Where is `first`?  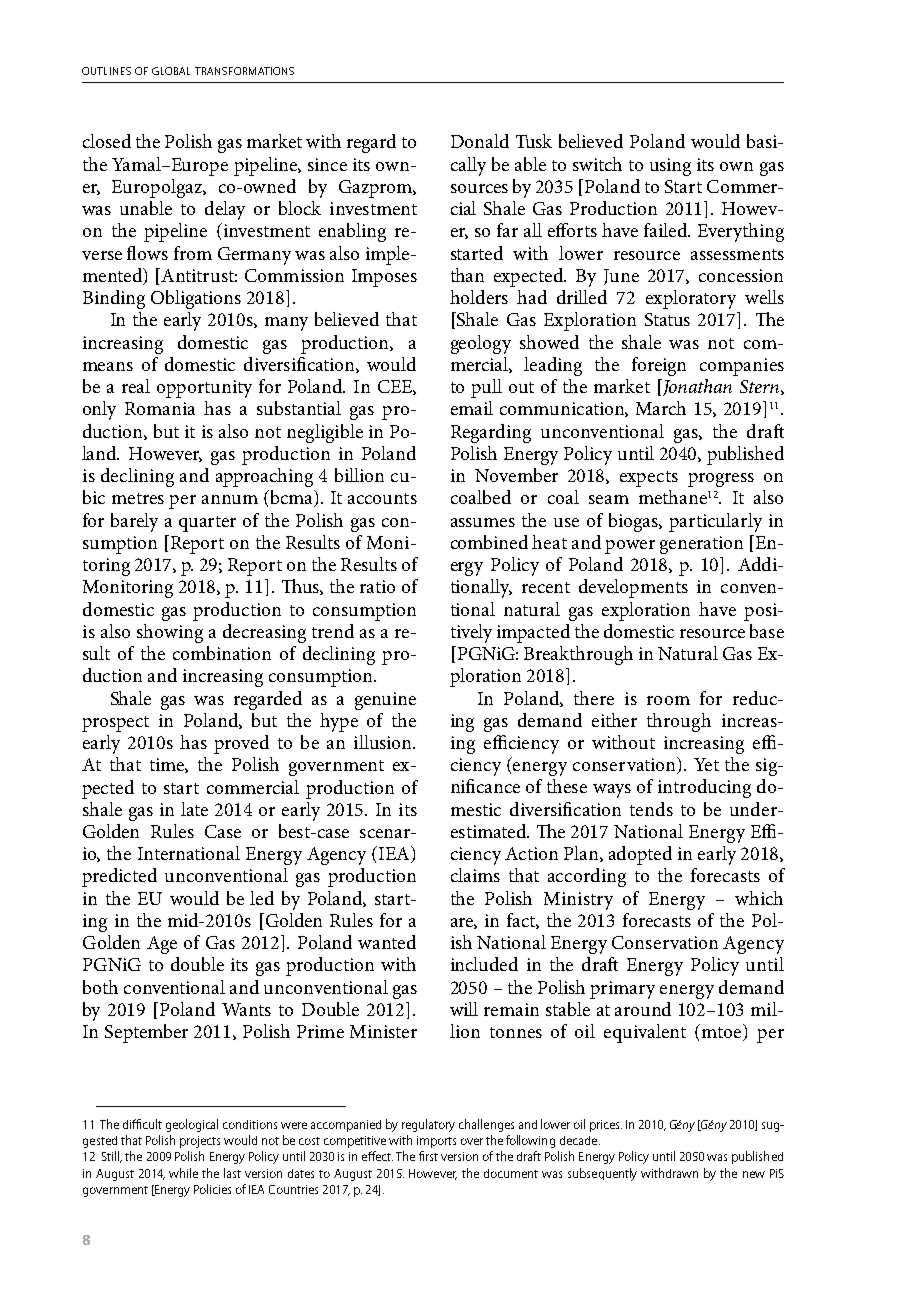 first is located at coordinates (428, 1156).
